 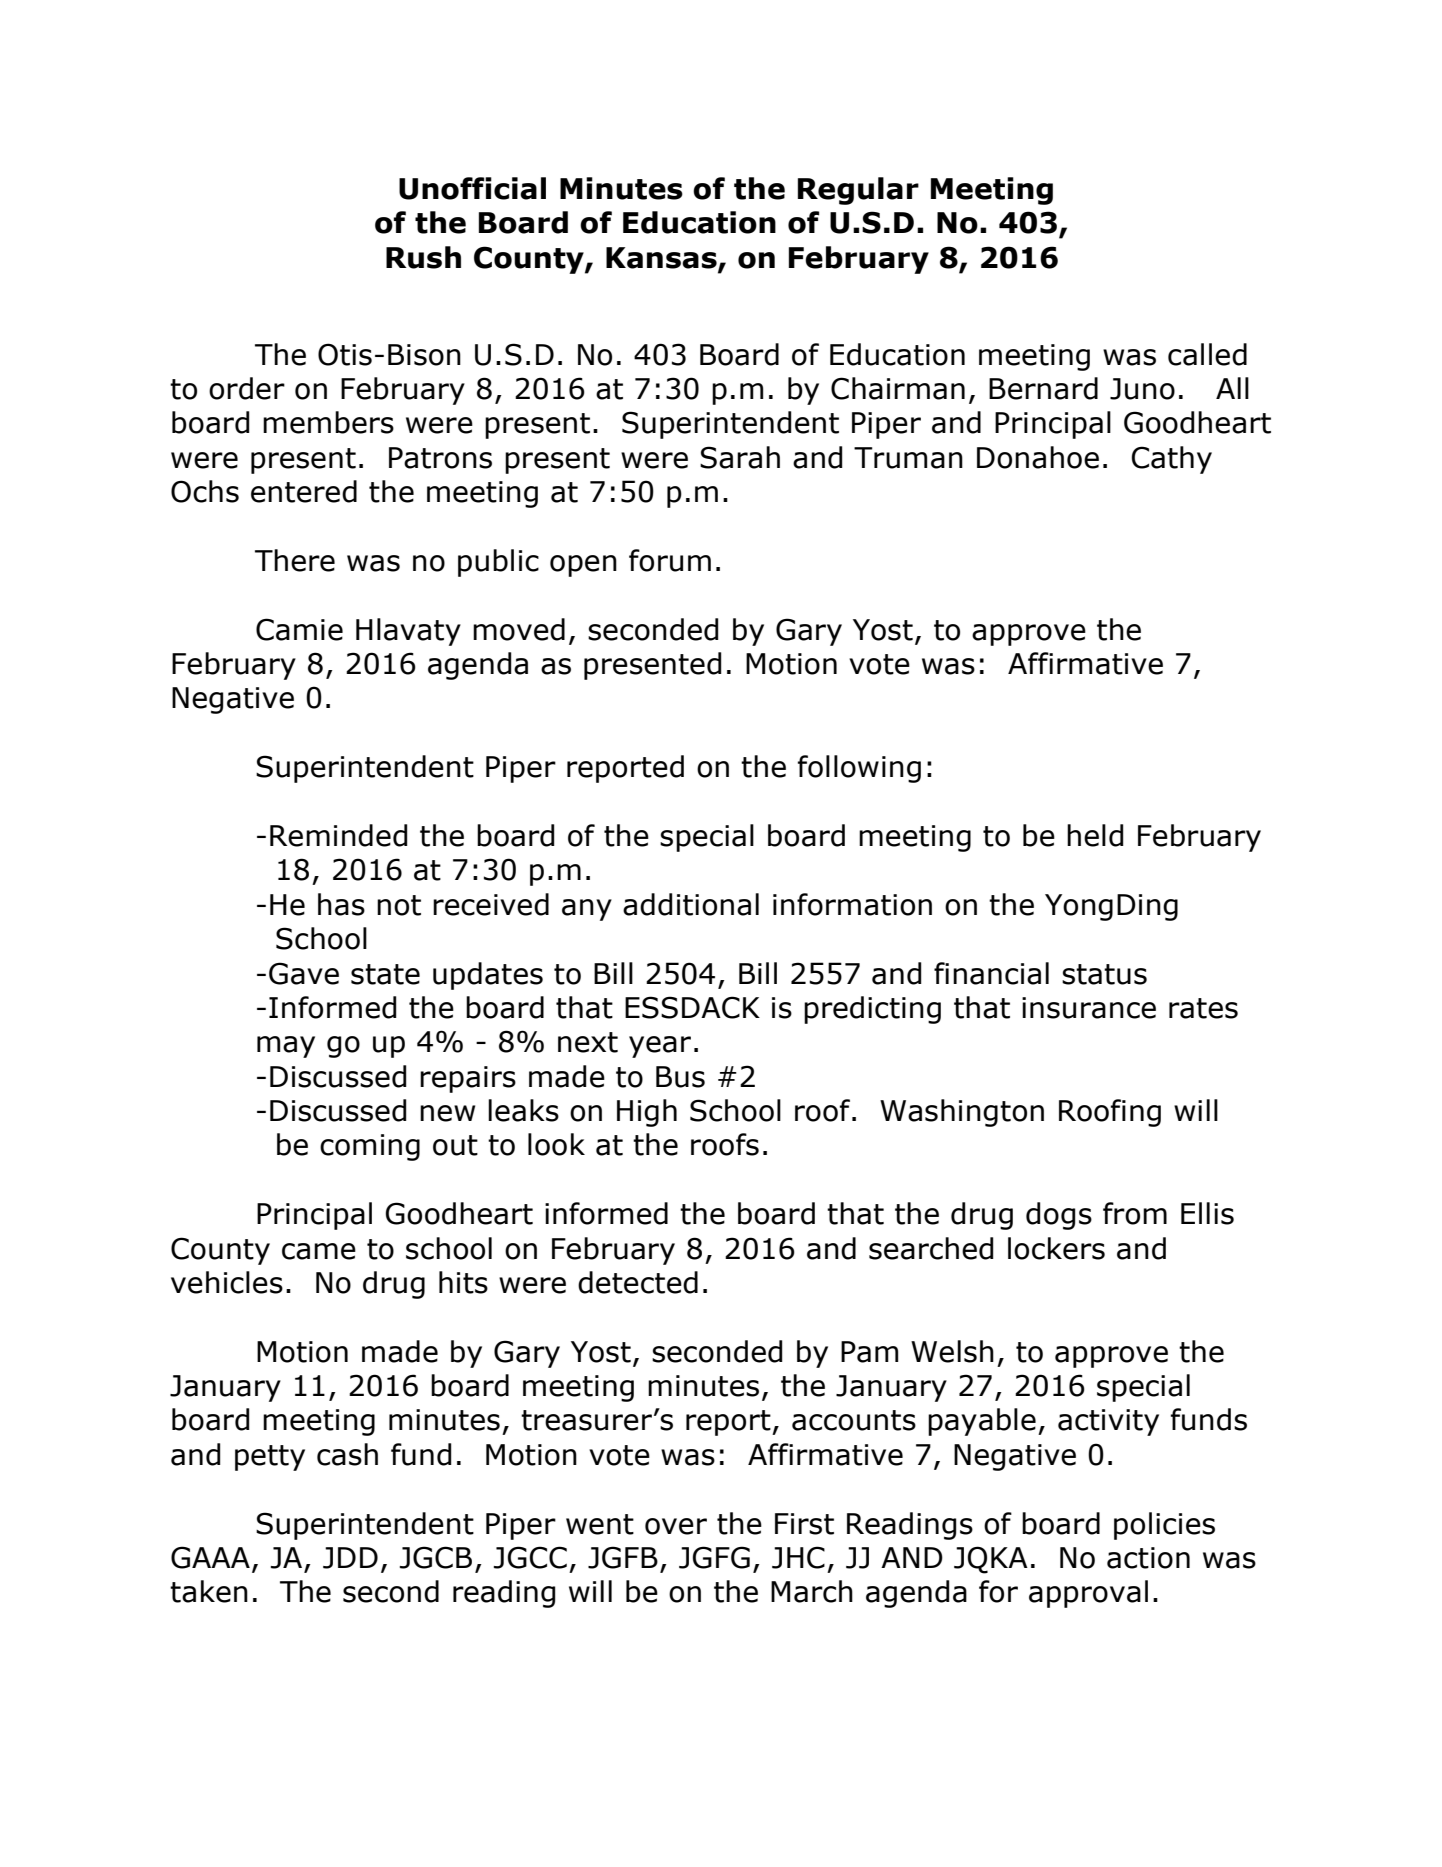 I want to click on over, so click(x=676, y=1526).
